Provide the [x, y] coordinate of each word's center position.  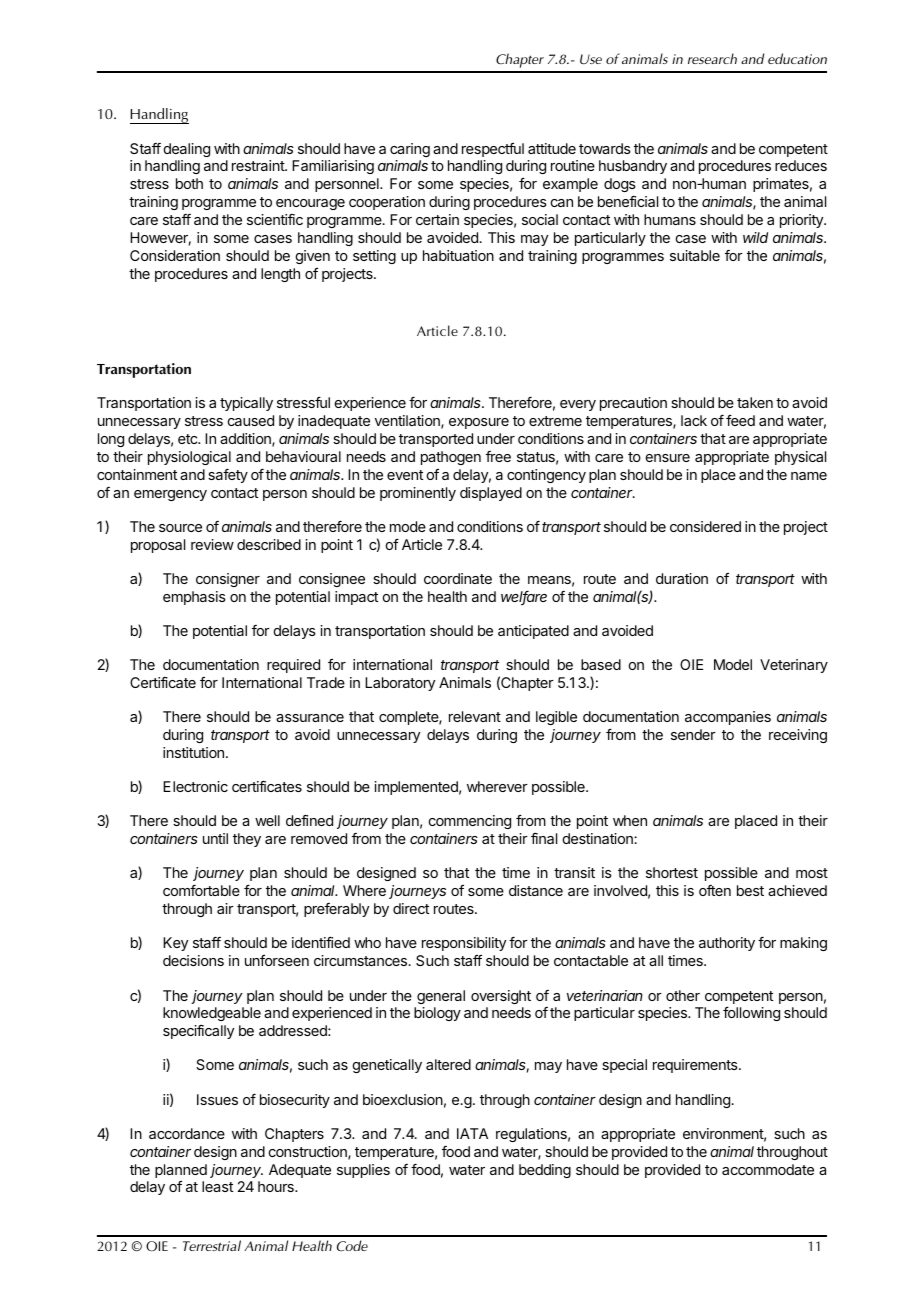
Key [175, 944]
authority [727, 944]
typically [246, 404]
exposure [479, 423]
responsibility [464, 944]
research [712, 58]
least [217, 1186]
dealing [187, 150]
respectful [493, 150]
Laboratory [400, 684]
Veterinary [794, 666]
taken [755, 402]
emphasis [194, 598]
